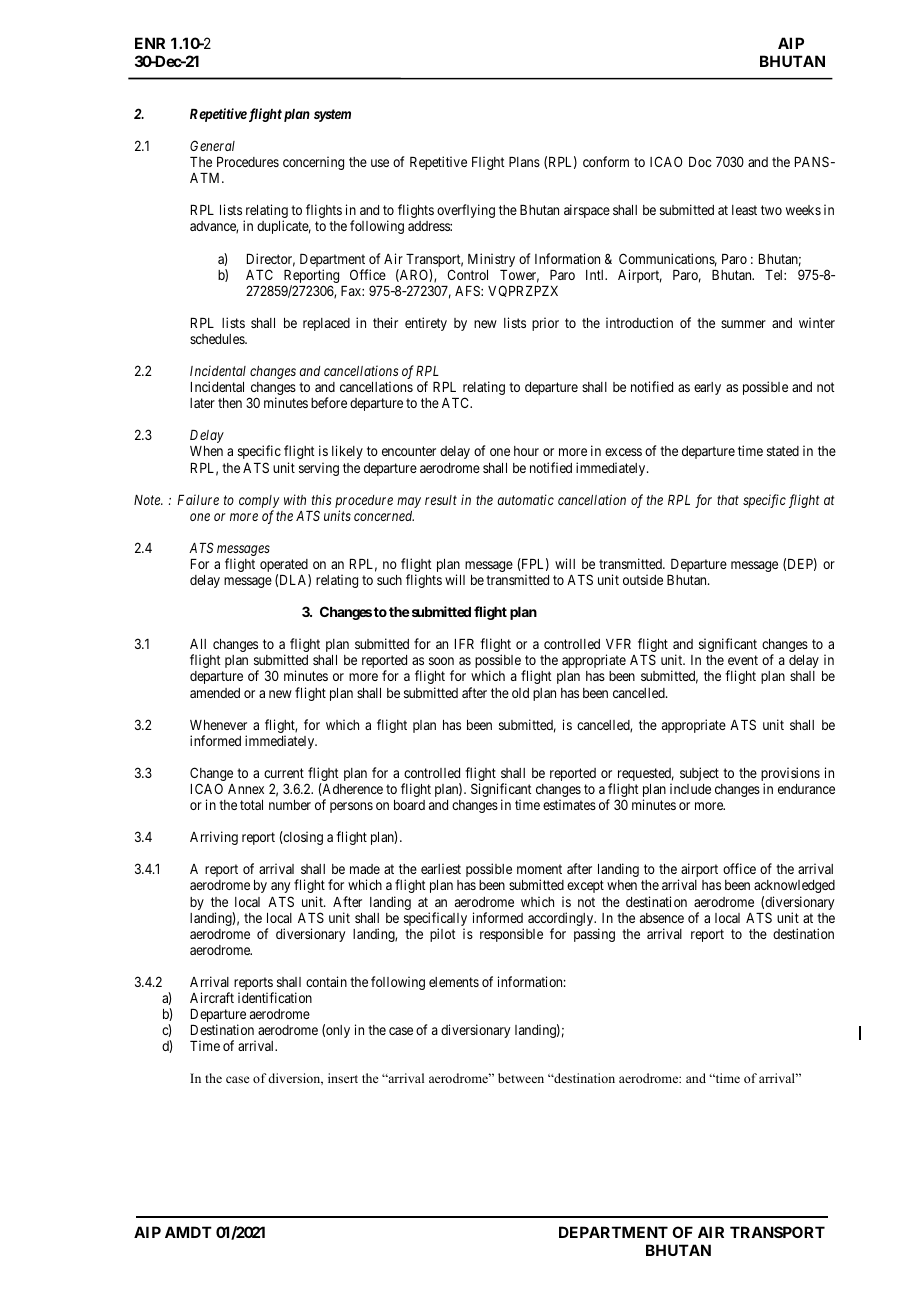  Describe the element at coordinates (212, 145) in the screenshot. I see `General` at that location.
